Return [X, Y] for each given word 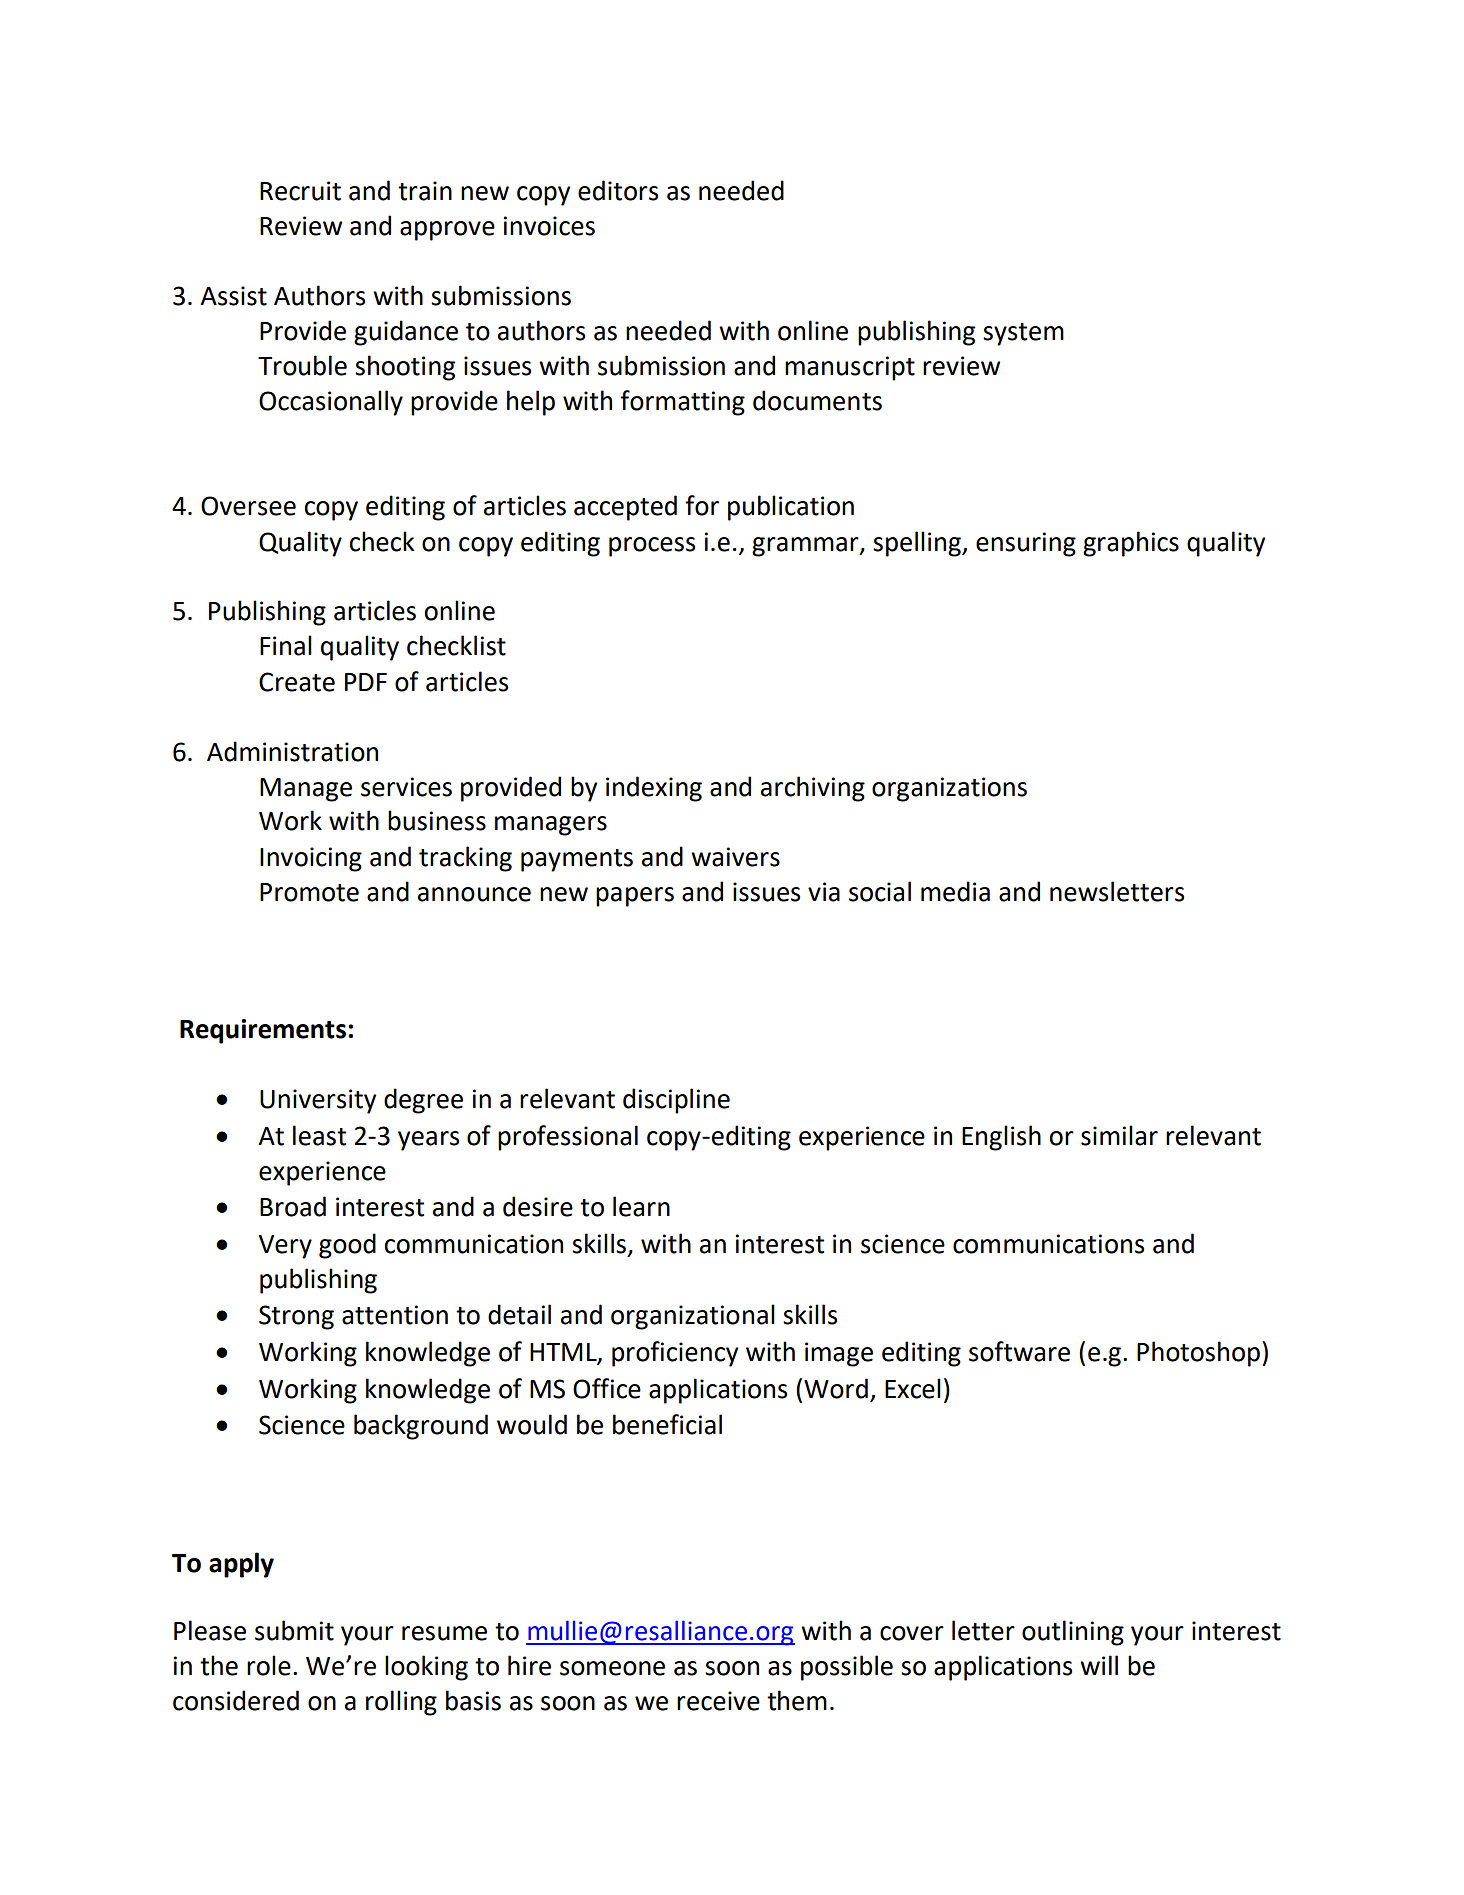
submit [294, 1630]
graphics [1131, 544]
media [955, 891]
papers [635, 897]
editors [618, 190]
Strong [296, 1317]
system [1023, 334]
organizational [693, 1317]
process [652, 547]
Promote [309, 892]
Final [286, 645]
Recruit [300, 191]
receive [718, 1701]
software [1019, 1351]
